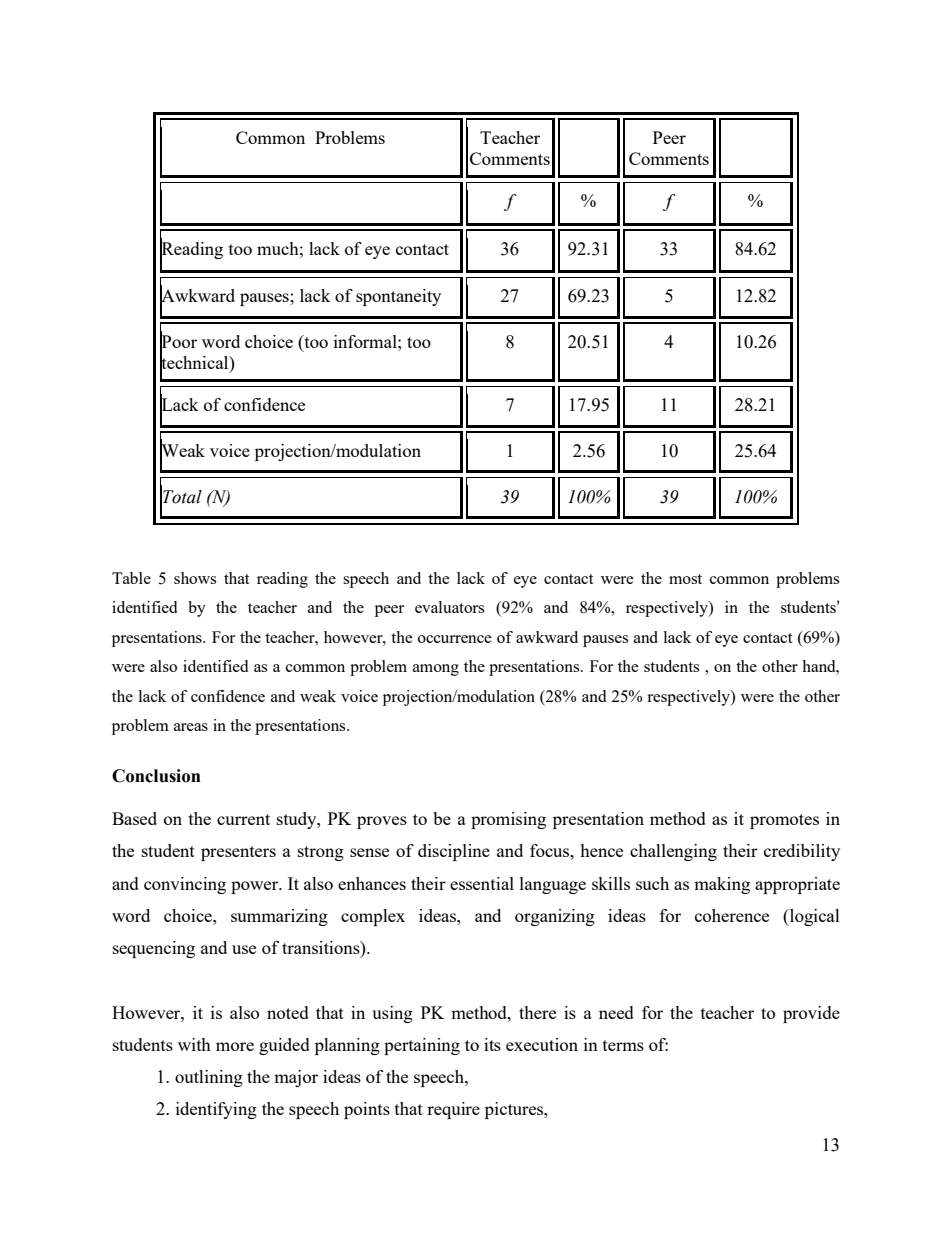 The height and width of the screenshot is (1233, 952). Describe the element at coordinates (436, 670) in the screenshot. I see `among` at that location.
